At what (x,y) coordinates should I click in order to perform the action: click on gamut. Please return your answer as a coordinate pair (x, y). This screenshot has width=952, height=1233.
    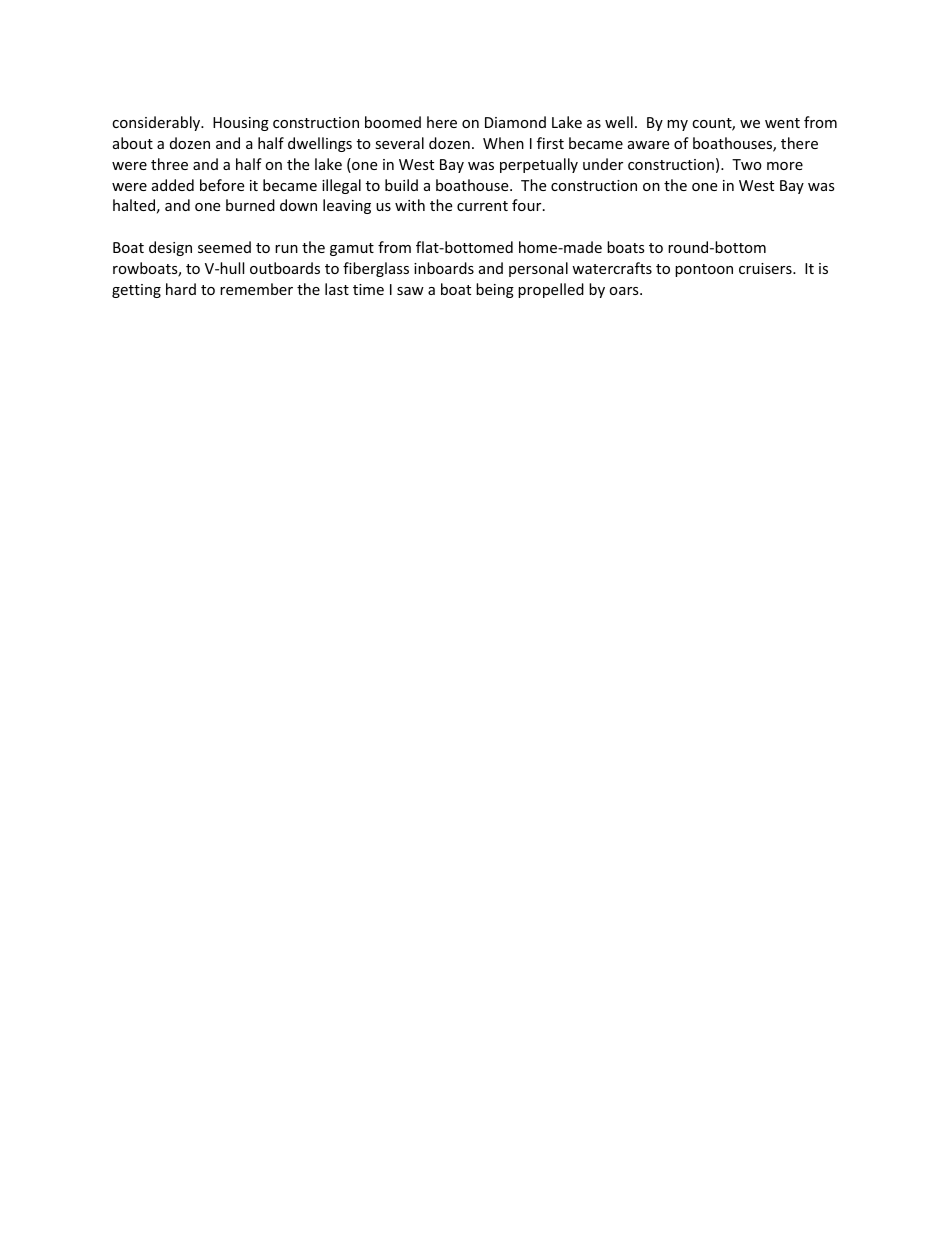
    Looking at the image, I should click on (352, 249).
